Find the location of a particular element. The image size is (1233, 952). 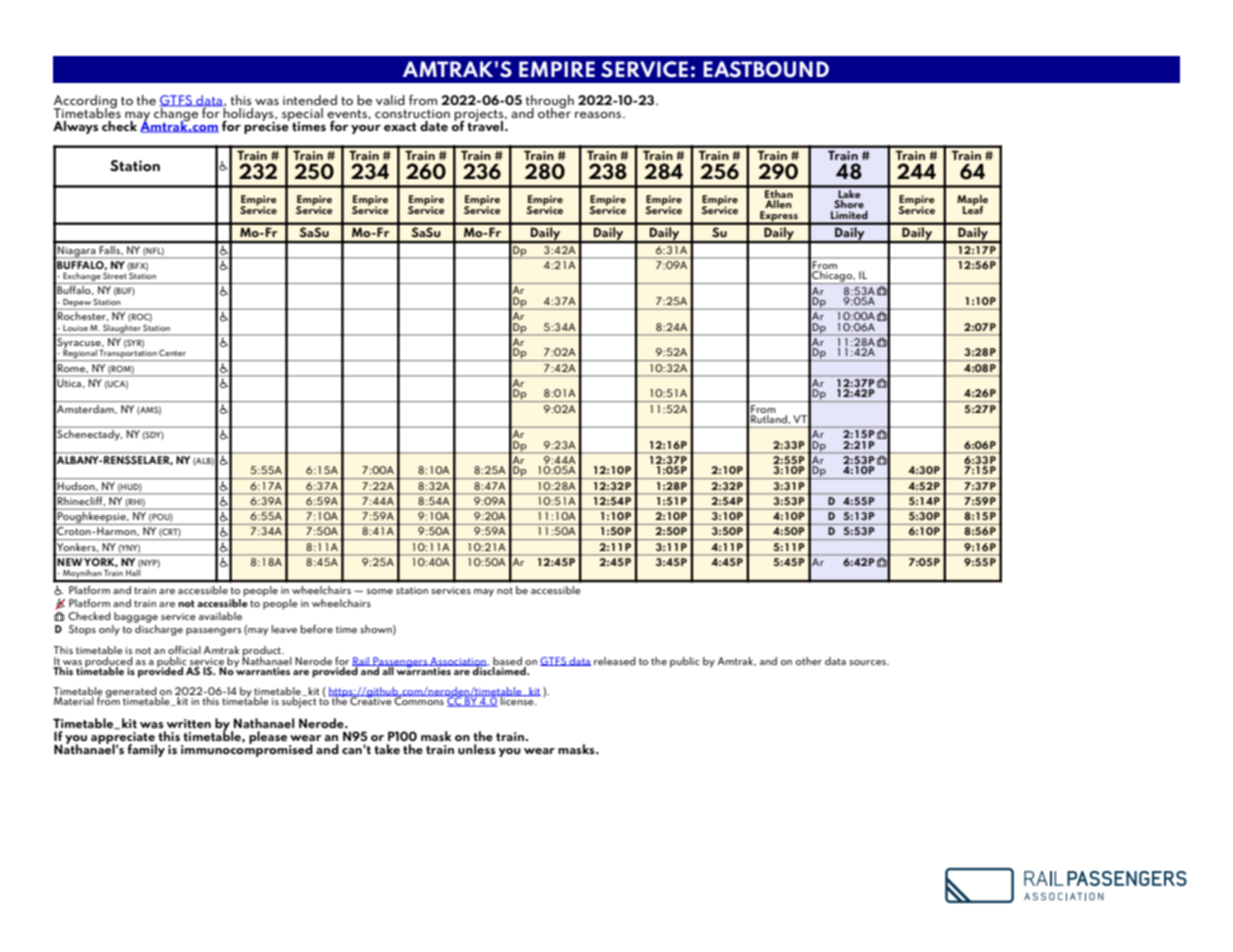

NEW is located at coordinates (70, 562).
